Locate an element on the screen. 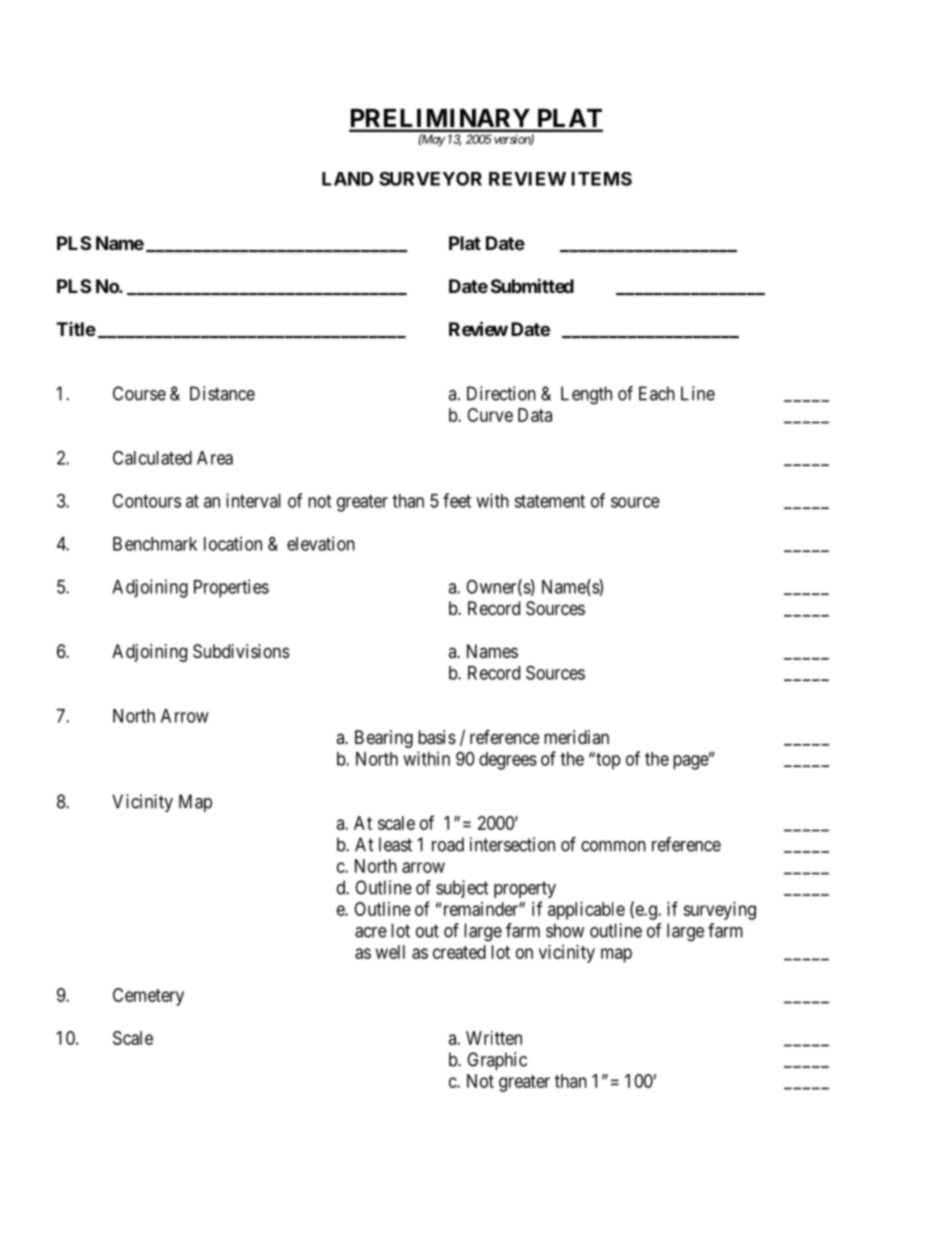 The width and height of the screenshot is (952, 1233). Submitted is located at coordinates (532, 285).
